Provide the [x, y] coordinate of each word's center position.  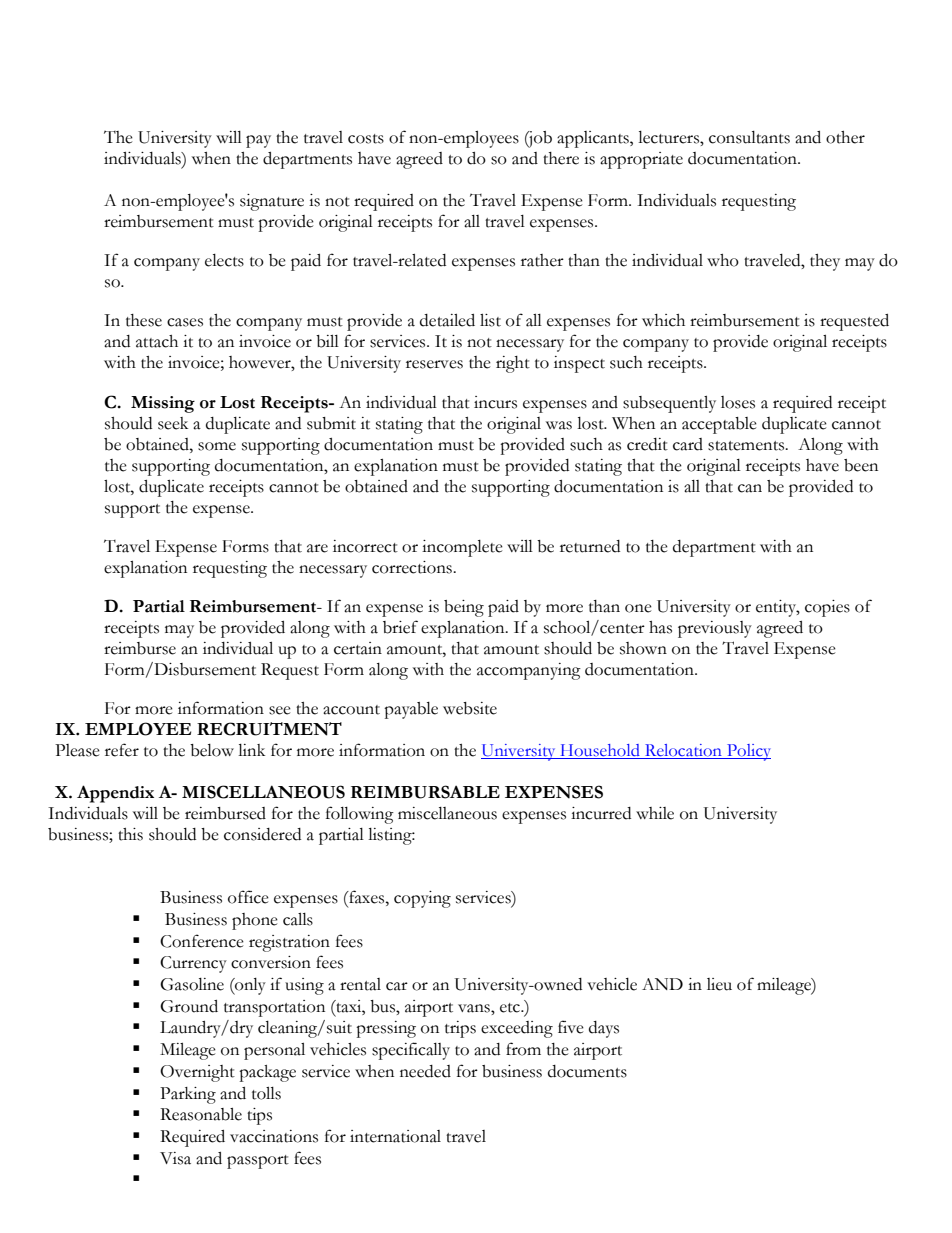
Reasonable [201, 1114]
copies [827, 608]
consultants [749, 137]
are [317, 548]
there [561, 158]
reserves [434, 364]
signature [272, 202]
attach [157, 341]
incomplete [462, 548]
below [212, 750]
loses [738, 402]
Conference [202, 941]
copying [422, 899]
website [470, 708]
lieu [719, 984]
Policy [748, 752]
